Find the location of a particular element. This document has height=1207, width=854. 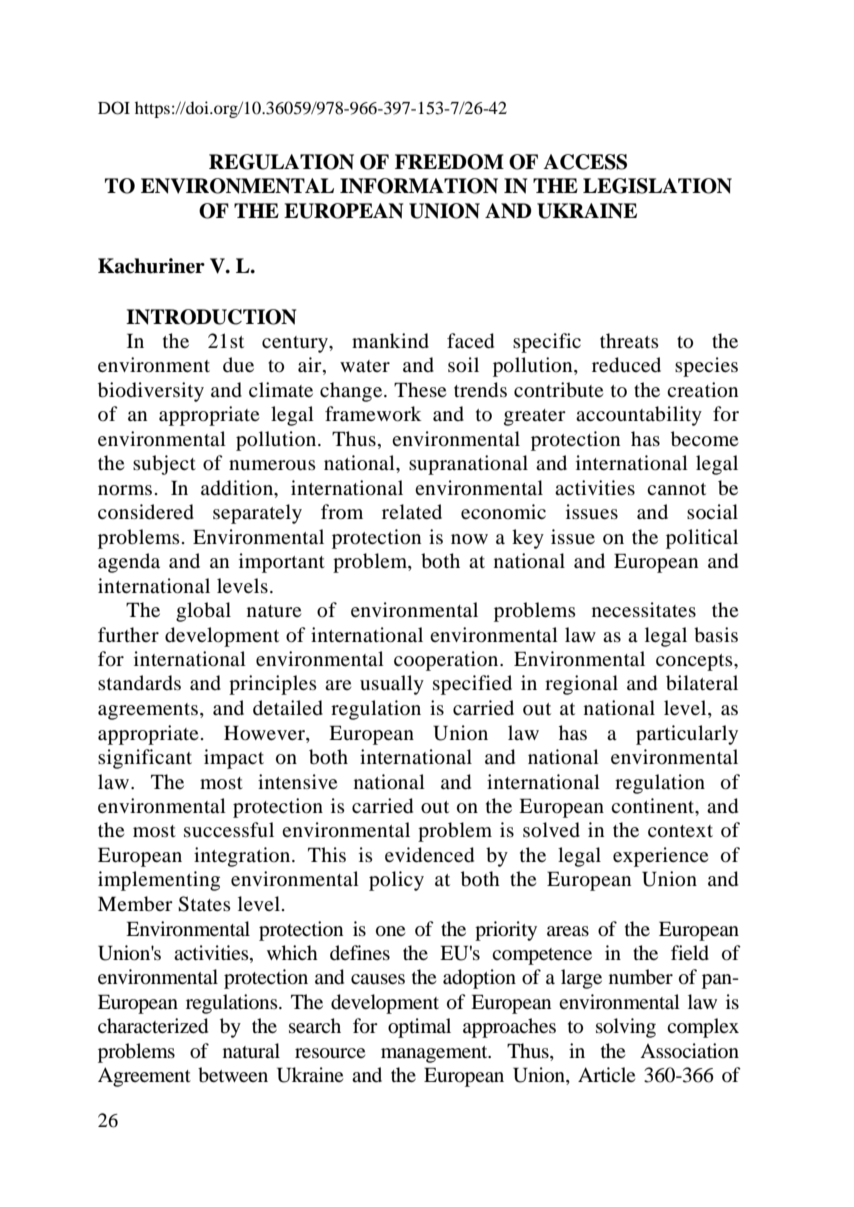

characterized is located at coordinates (153, 1026).
